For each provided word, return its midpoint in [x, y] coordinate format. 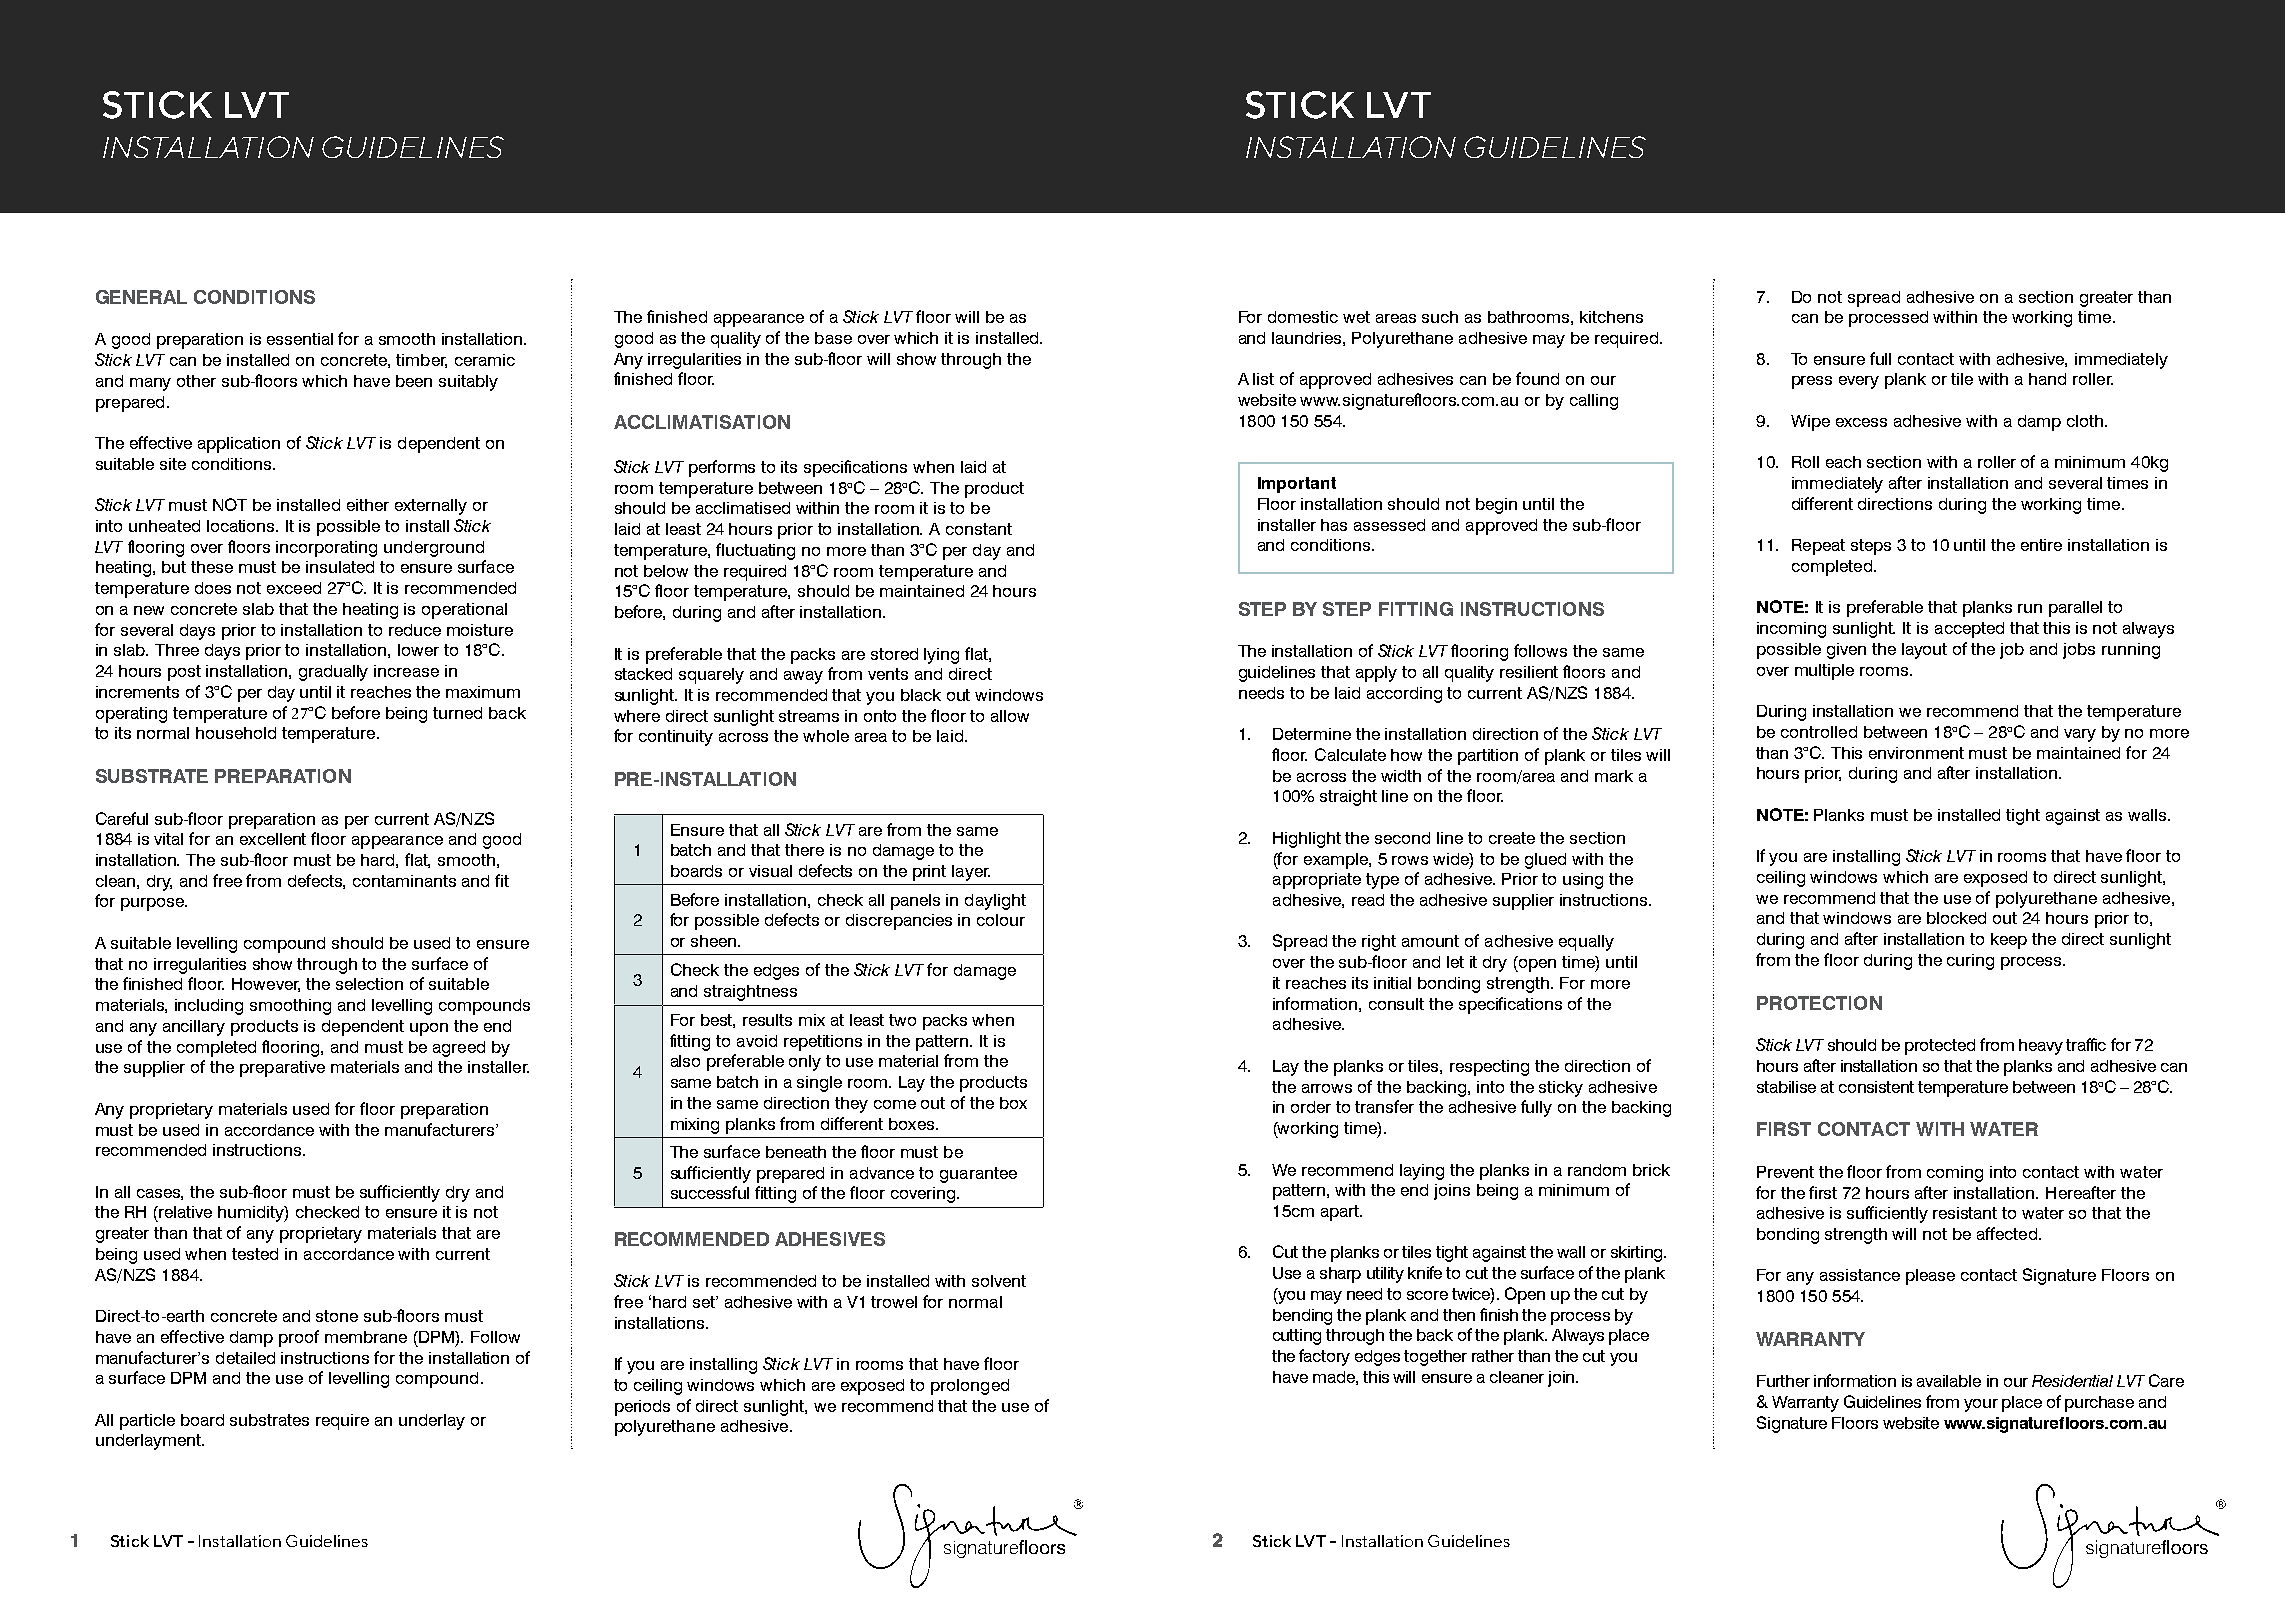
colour [1001, 920]
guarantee [978, 1175]
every [1859, 382]
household [236, 733]
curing [1970, 962]
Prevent [1785, 1172]
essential [300, 339]
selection [369, 984]
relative [184, 1212]
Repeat [1818, 547]
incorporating [326, 549]
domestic [1303, 317]
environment [1916, 753]
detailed [245, 1358]
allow [1010, 716]
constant [979, 529]
